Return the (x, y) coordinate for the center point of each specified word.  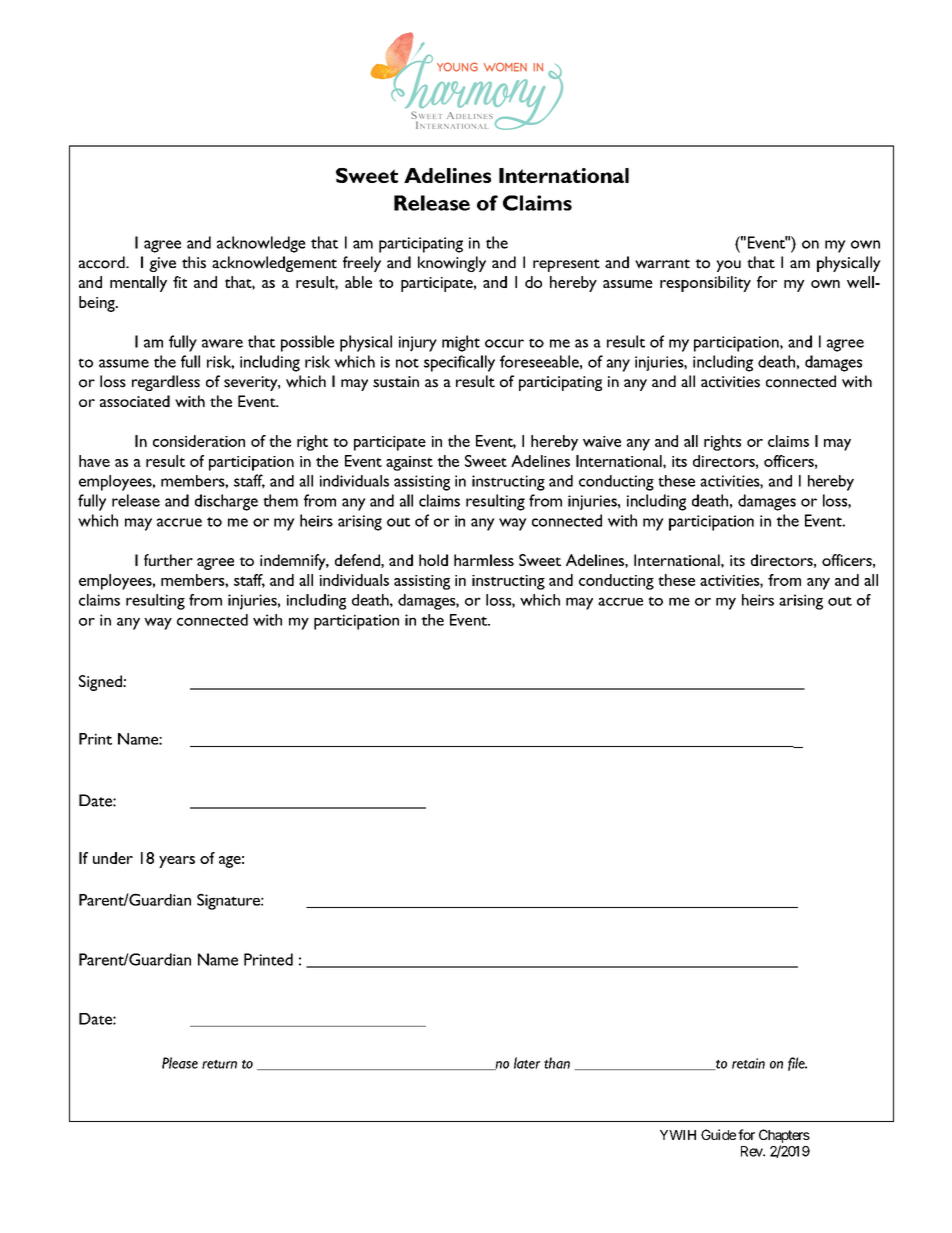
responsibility (705, 284)
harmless (484, 560)
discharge (226, 502)
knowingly (452, 264)
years (177, 862)
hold (433, 560)
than (557, 1063)
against (409, 463)
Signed (101, 683)
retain (748, 1063)
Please (180, 1063)
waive (602, 441)
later (527, 1063)
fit (180, 282)
